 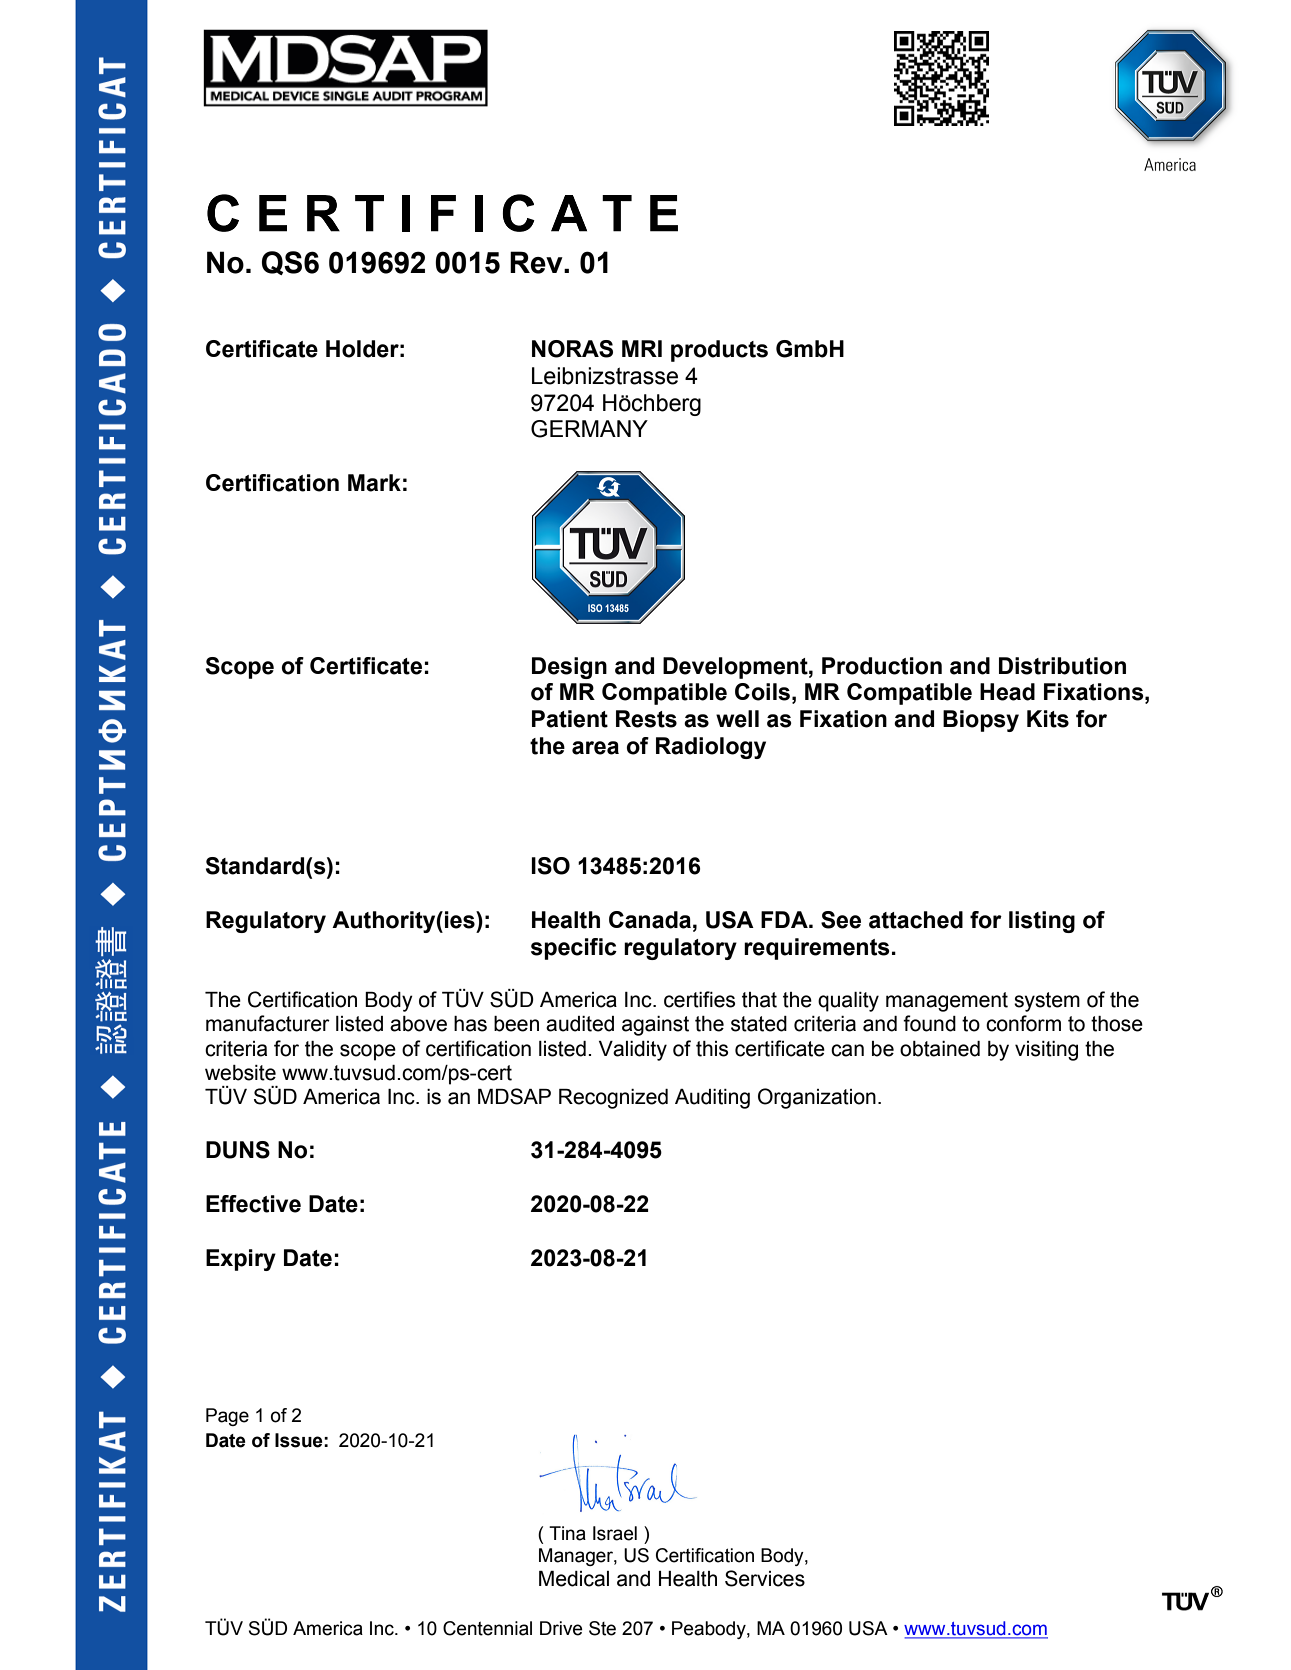 What do you see at coordinates (550, 866) in the document?
I see `ISO` at bounding box center [550, 866].
